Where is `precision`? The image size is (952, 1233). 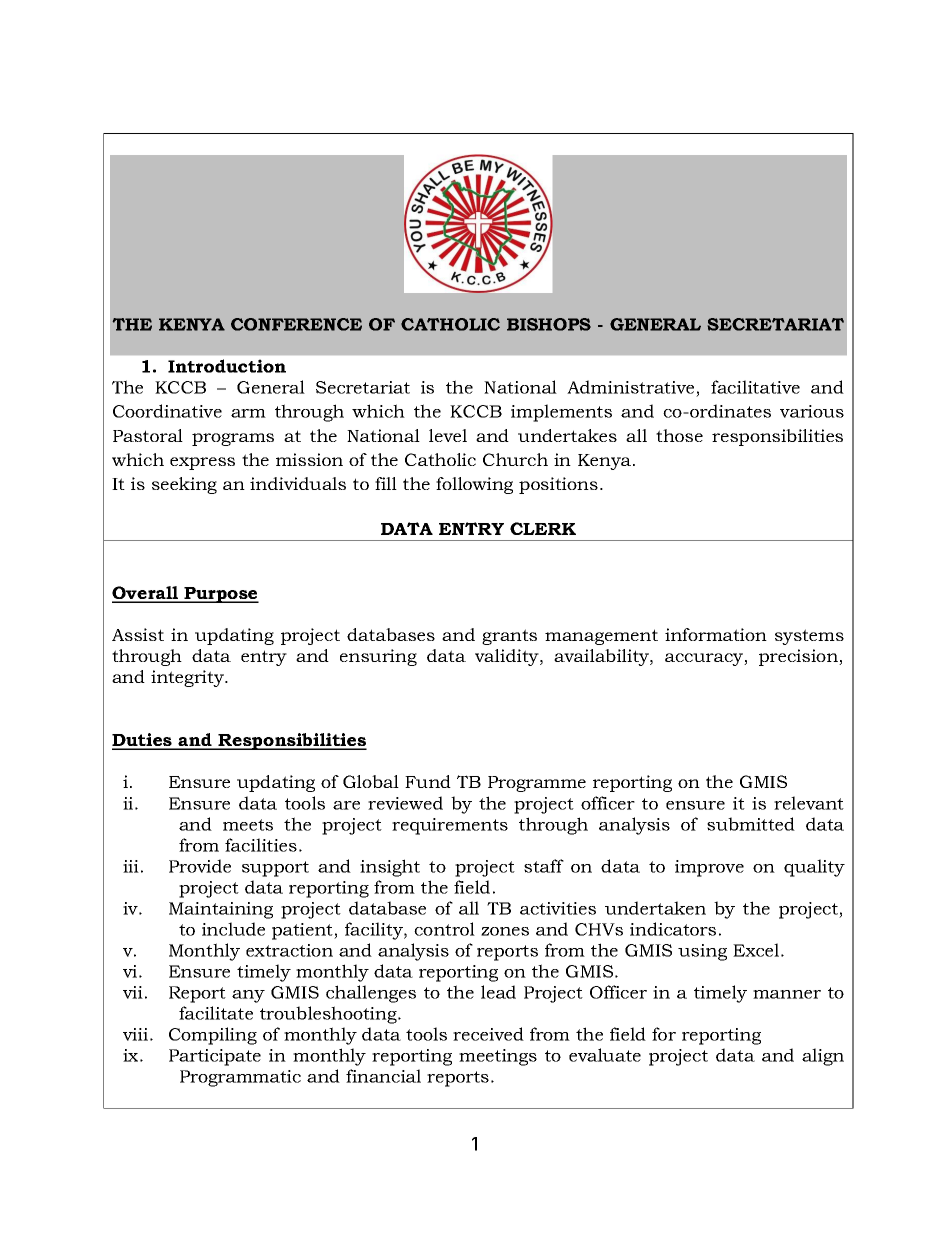
precision is located at coordinates (799, 657).
